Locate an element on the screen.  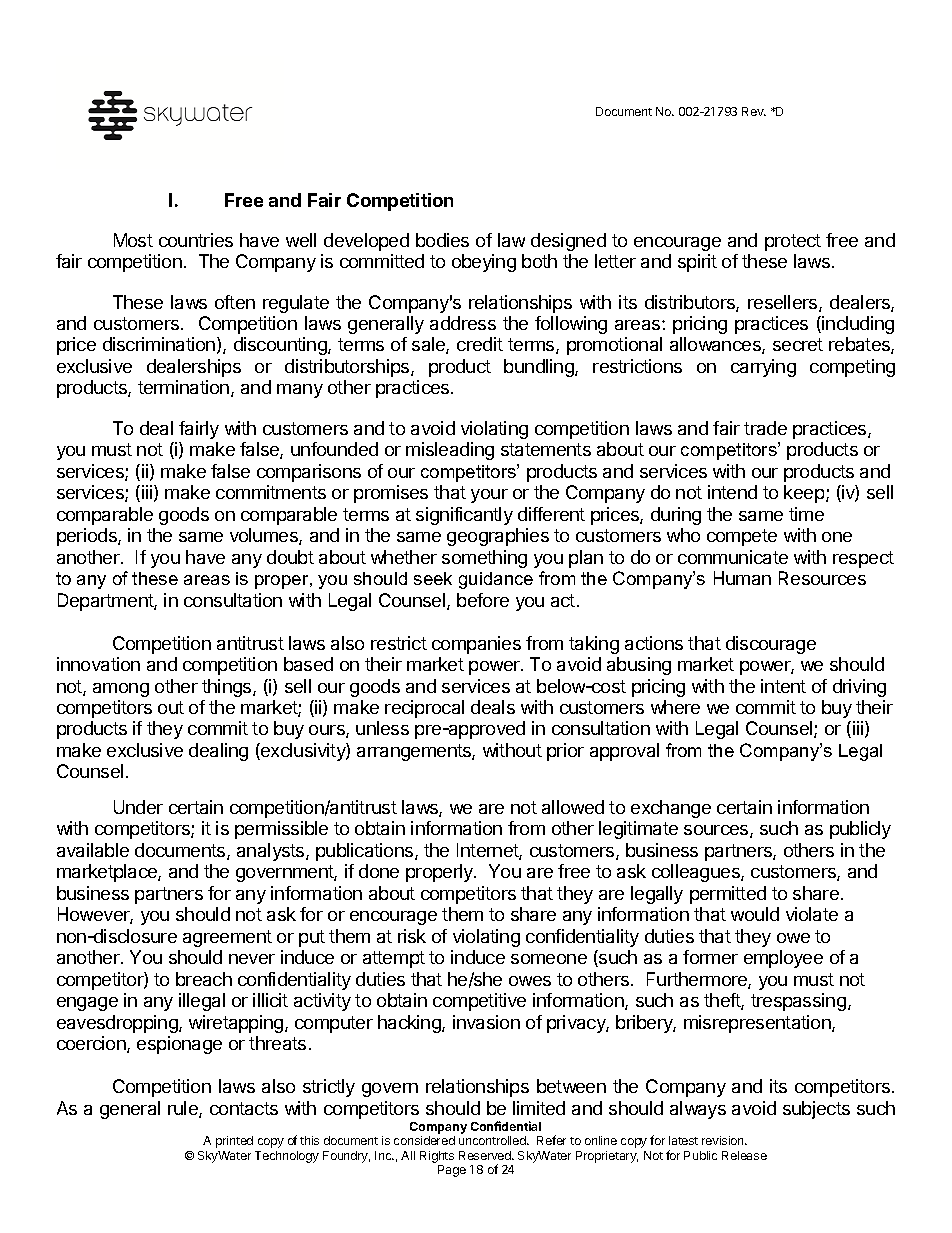
communicate is located at coordinates (733, 557).
